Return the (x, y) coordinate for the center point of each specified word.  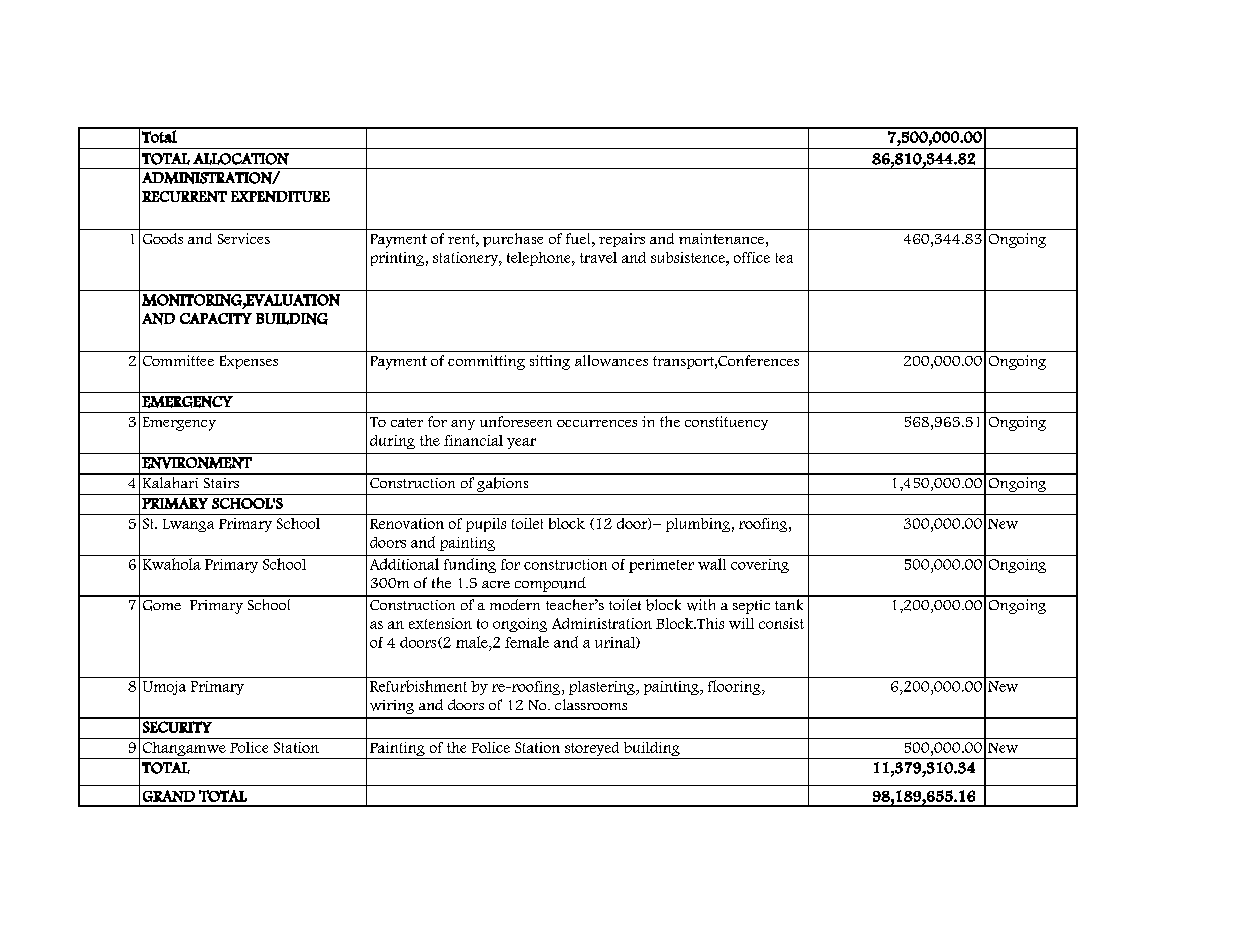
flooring (735, 687)
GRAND (169, 796)
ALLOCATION (241, 159)
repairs (622, 240)
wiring (392, 707)
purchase (513, 240)
